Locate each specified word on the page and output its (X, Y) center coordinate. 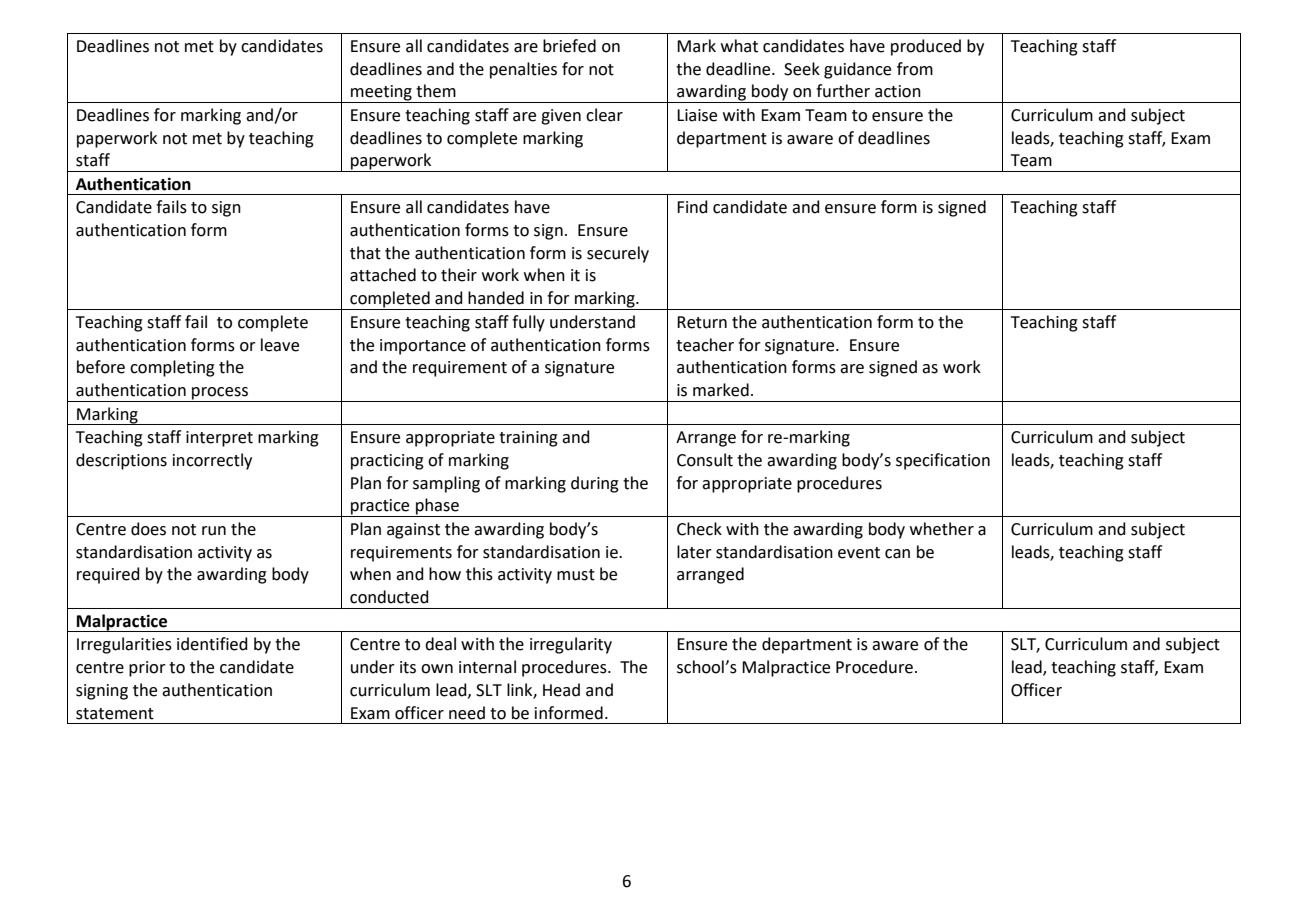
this (479, 574)
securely (618, 254)
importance (423, 347)
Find (692, 207)
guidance (857, 70)
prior (147, 669)
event (859, 553)
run (214, 531)
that (365, 253)
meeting (381, 94)
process (220, 394)
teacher (705, 345)
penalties (523, 70)
